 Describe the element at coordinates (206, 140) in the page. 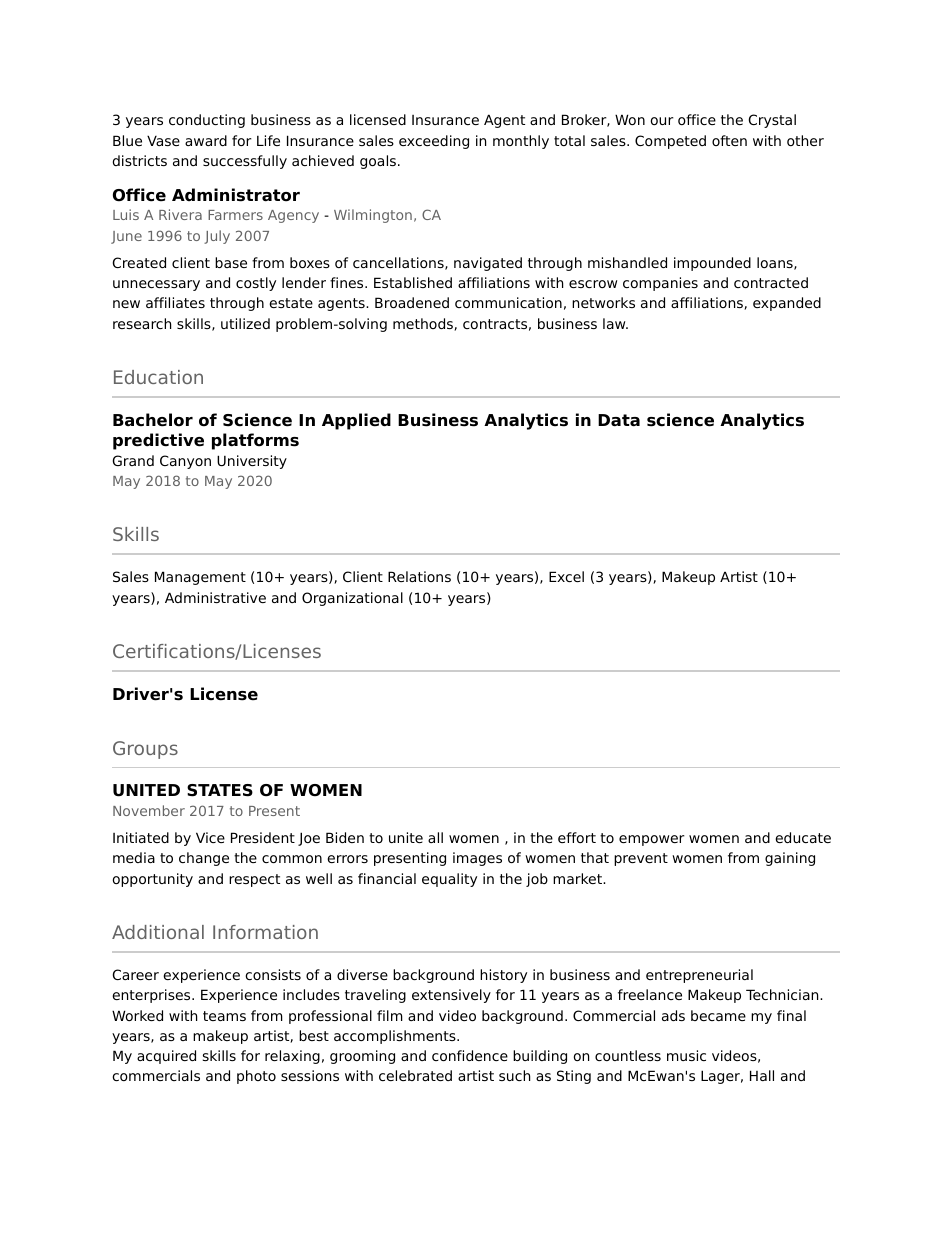

I see `award` at that location.
